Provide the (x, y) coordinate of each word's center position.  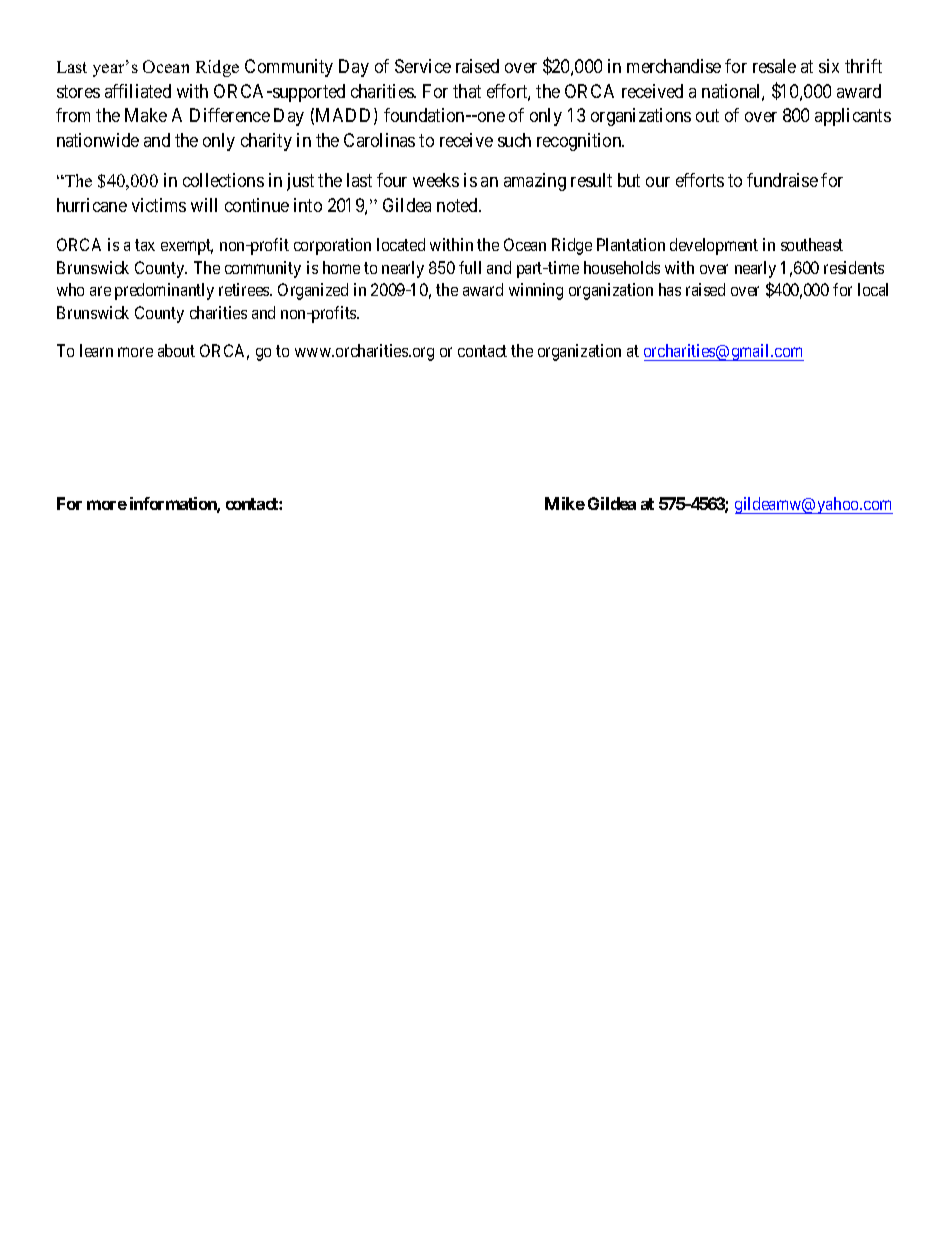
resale (774, 66)
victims (159, 205)
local (873, 289)
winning (536, 291)
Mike (565, 503)
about (176, 350)
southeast (812, 244)
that (467, 91)
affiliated (138, 91)
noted (458, 205)
